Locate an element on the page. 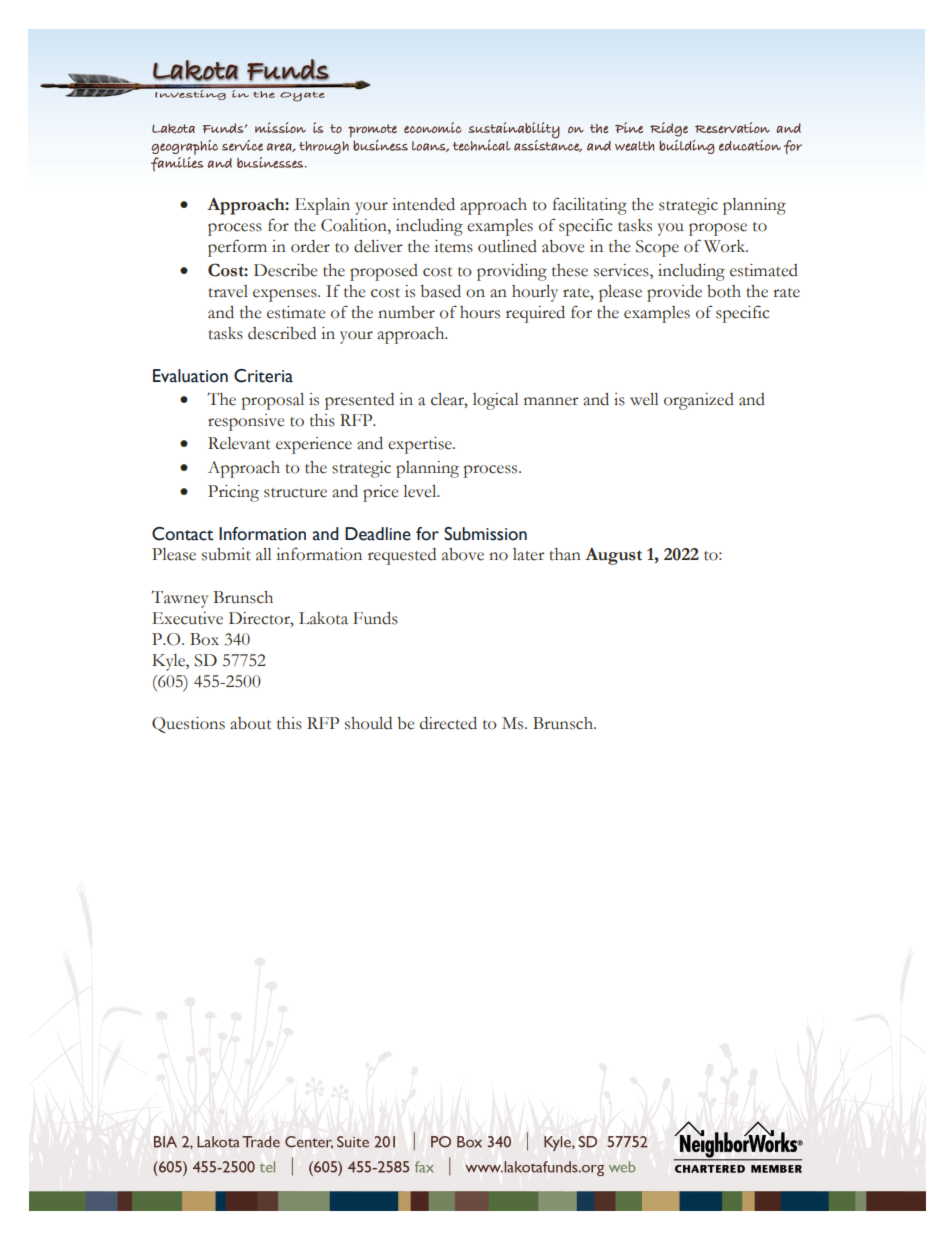  intended is located at coordinates (423, 204).
